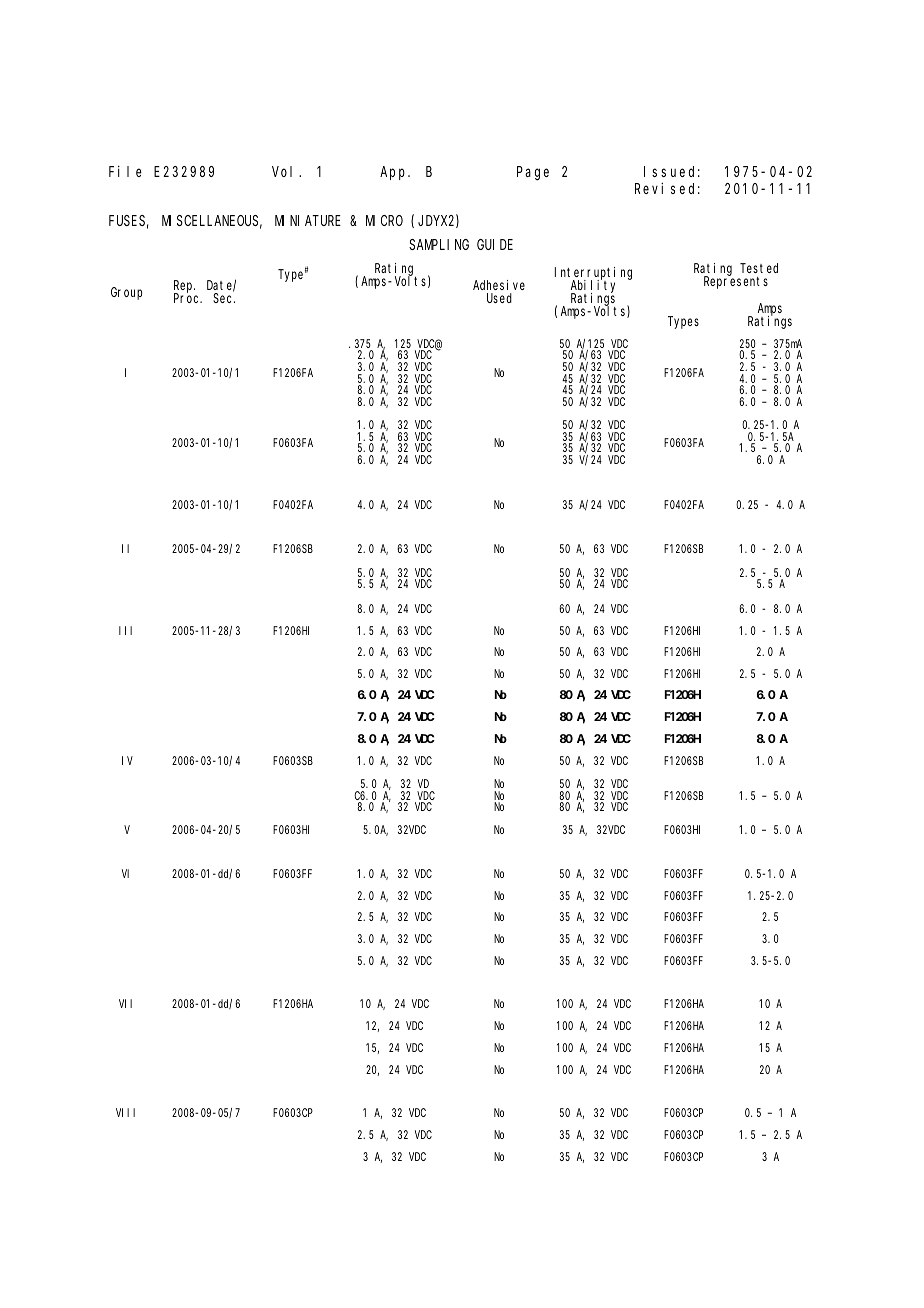 The height and width of the image is (1308, 924). I want to click on File, so click(125, 171).
